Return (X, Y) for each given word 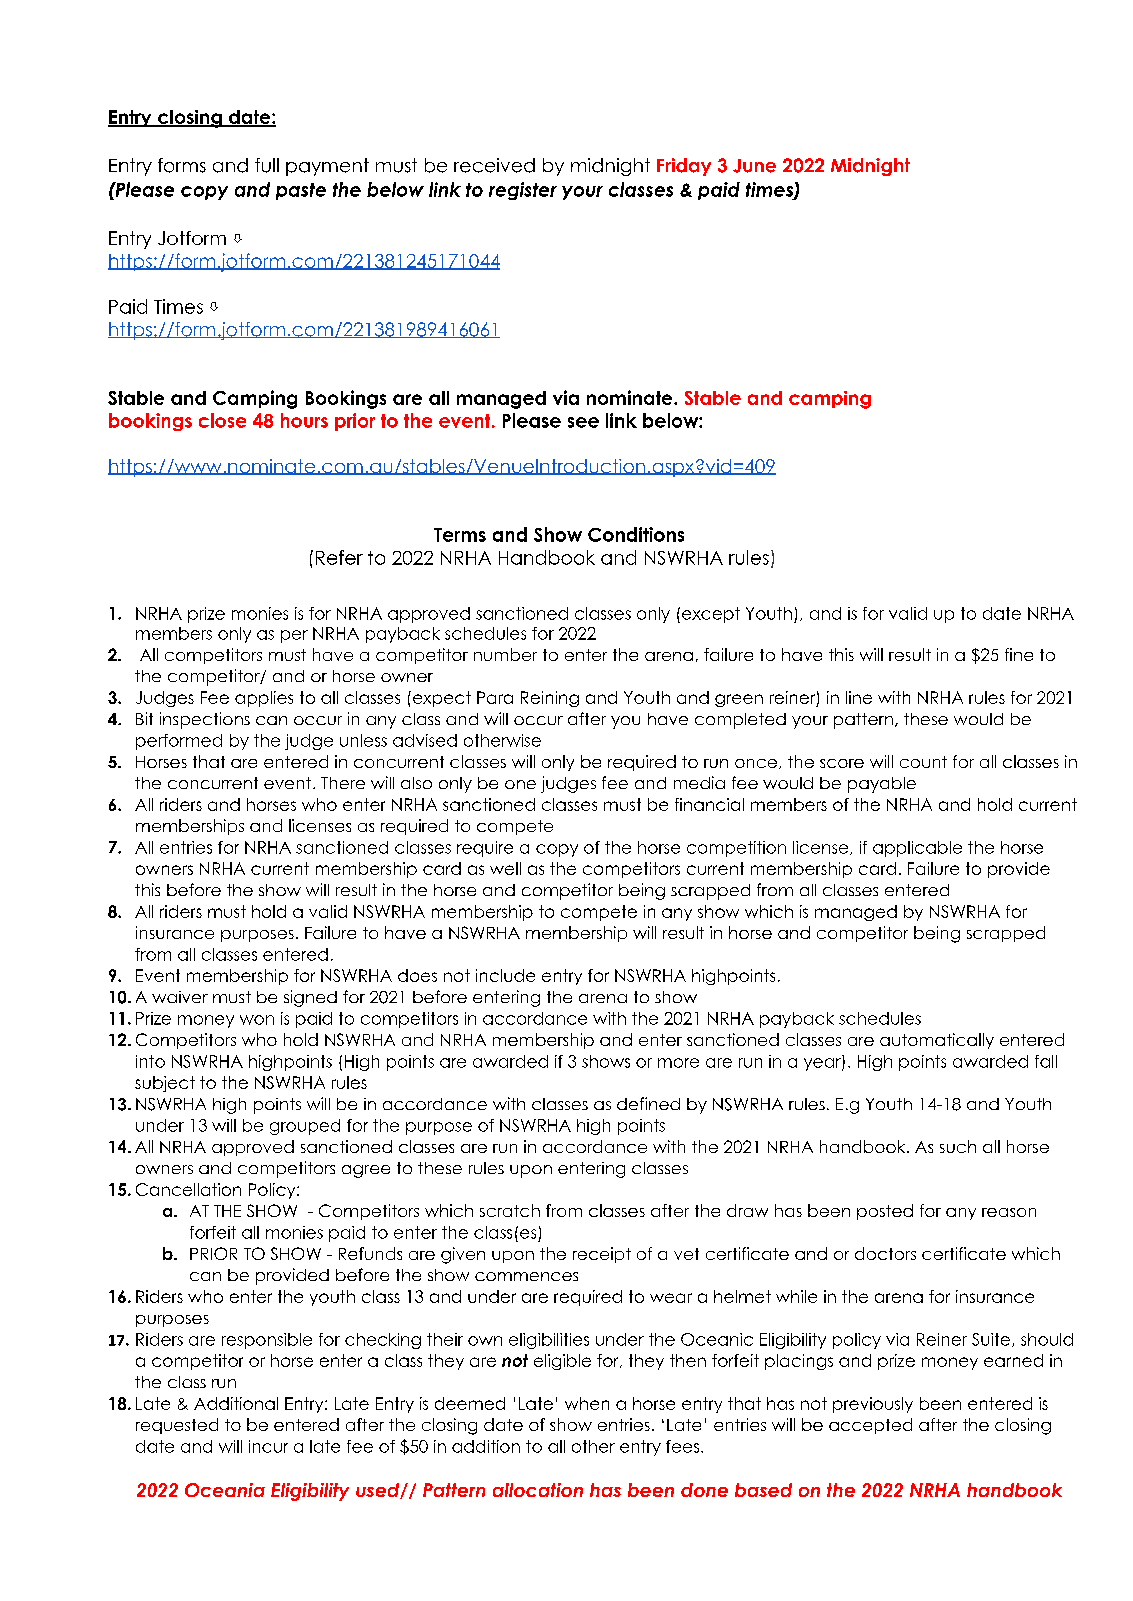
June (754, 166)
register (523, 191)
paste (301, 191)
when (587, 1403)
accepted (870, 1426)
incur (268, 1446)
